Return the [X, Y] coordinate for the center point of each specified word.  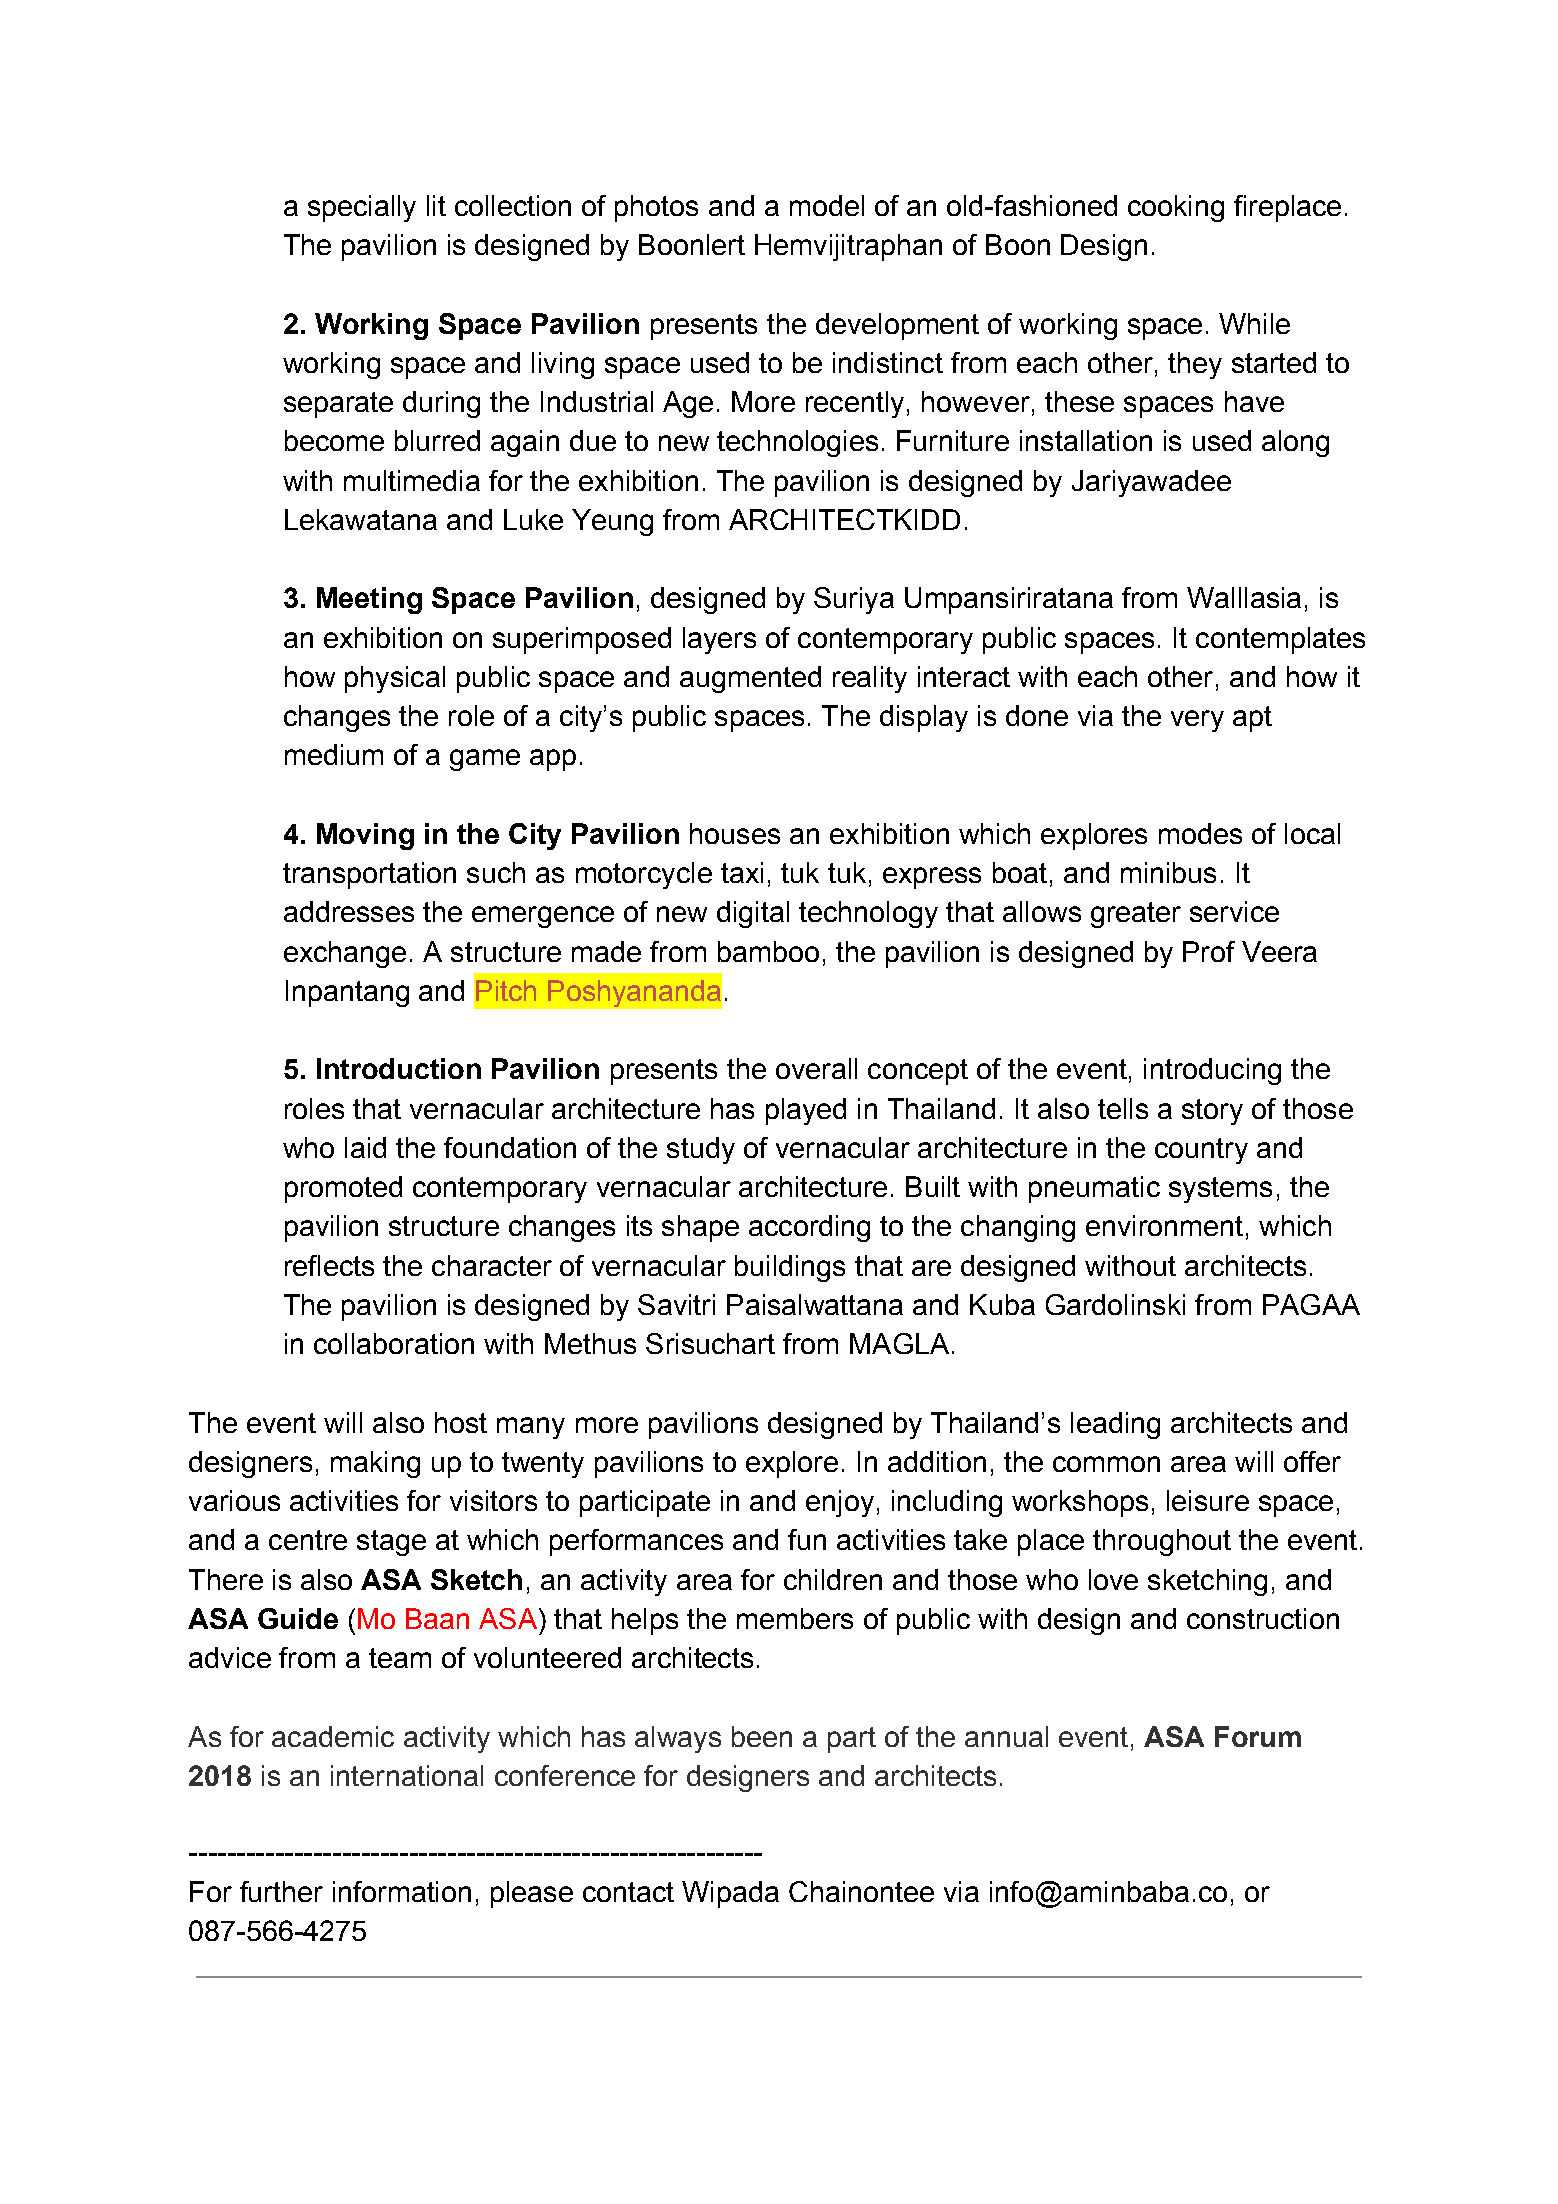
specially [362, 208]
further [281, 1891]
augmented [750, 679]
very [1197, 721]
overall [816, 1068]
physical [395, 679]
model [827, 205]
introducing [1212, 1071]
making [375, 1464]
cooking [1176, 208]
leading [1115, 1425]
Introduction [399, 1068]
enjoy [840, 1503]
